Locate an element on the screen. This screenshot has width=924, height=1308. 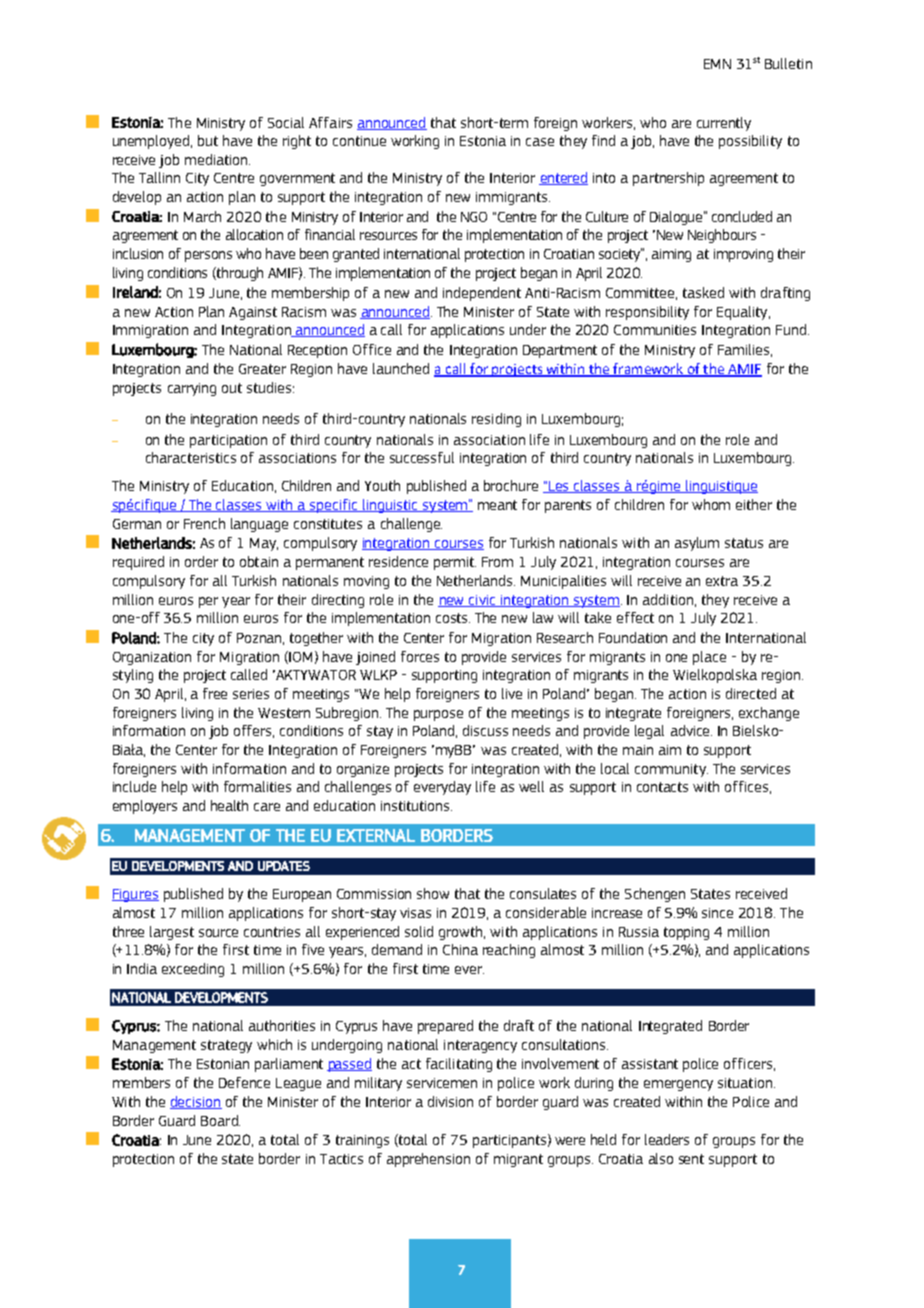
extra is located at coordinates (722, 581).
